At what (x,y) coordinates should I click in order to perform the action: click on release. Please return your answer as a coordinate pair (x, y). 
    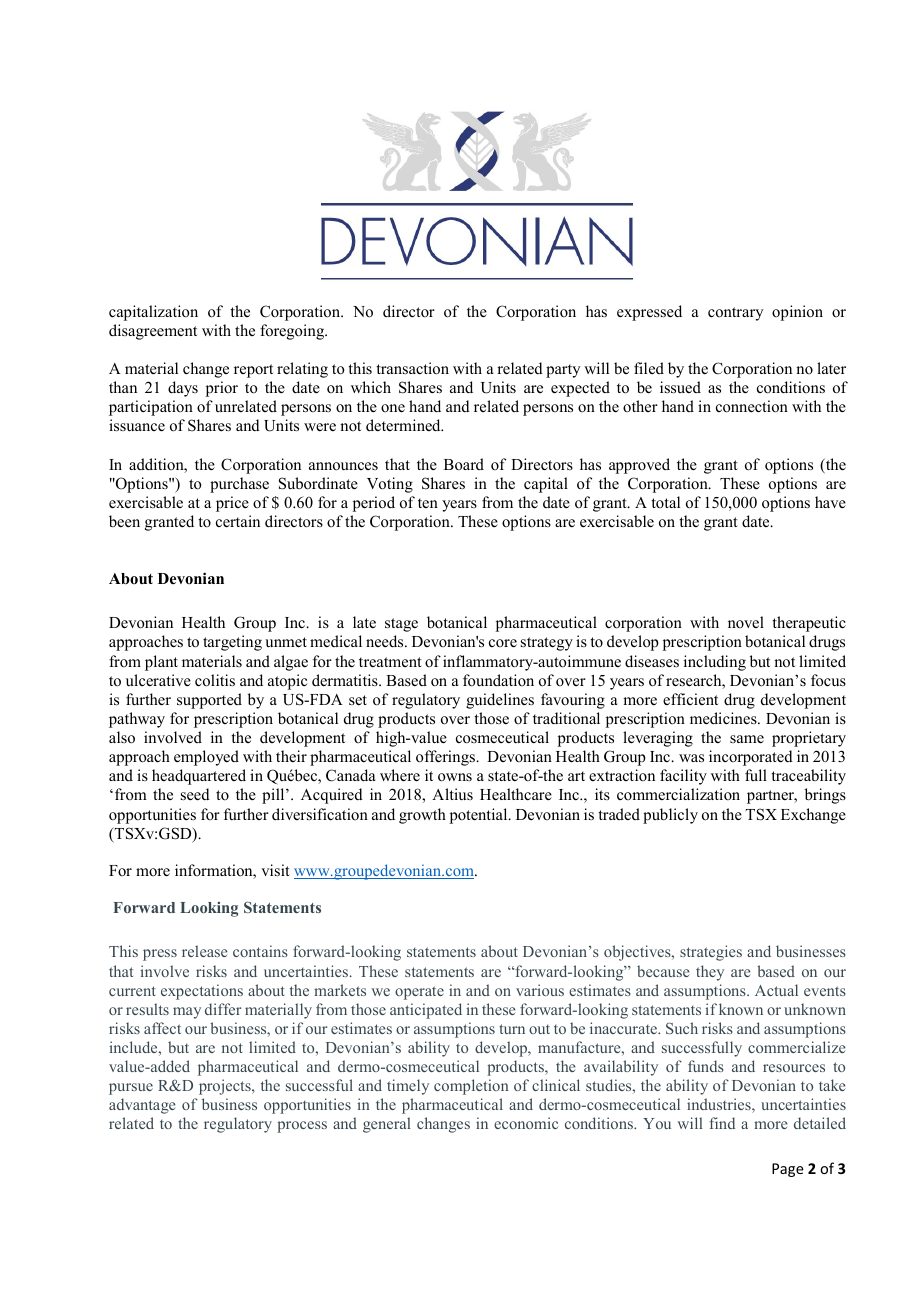
    Looking at the image, I should click on (205, 951).
